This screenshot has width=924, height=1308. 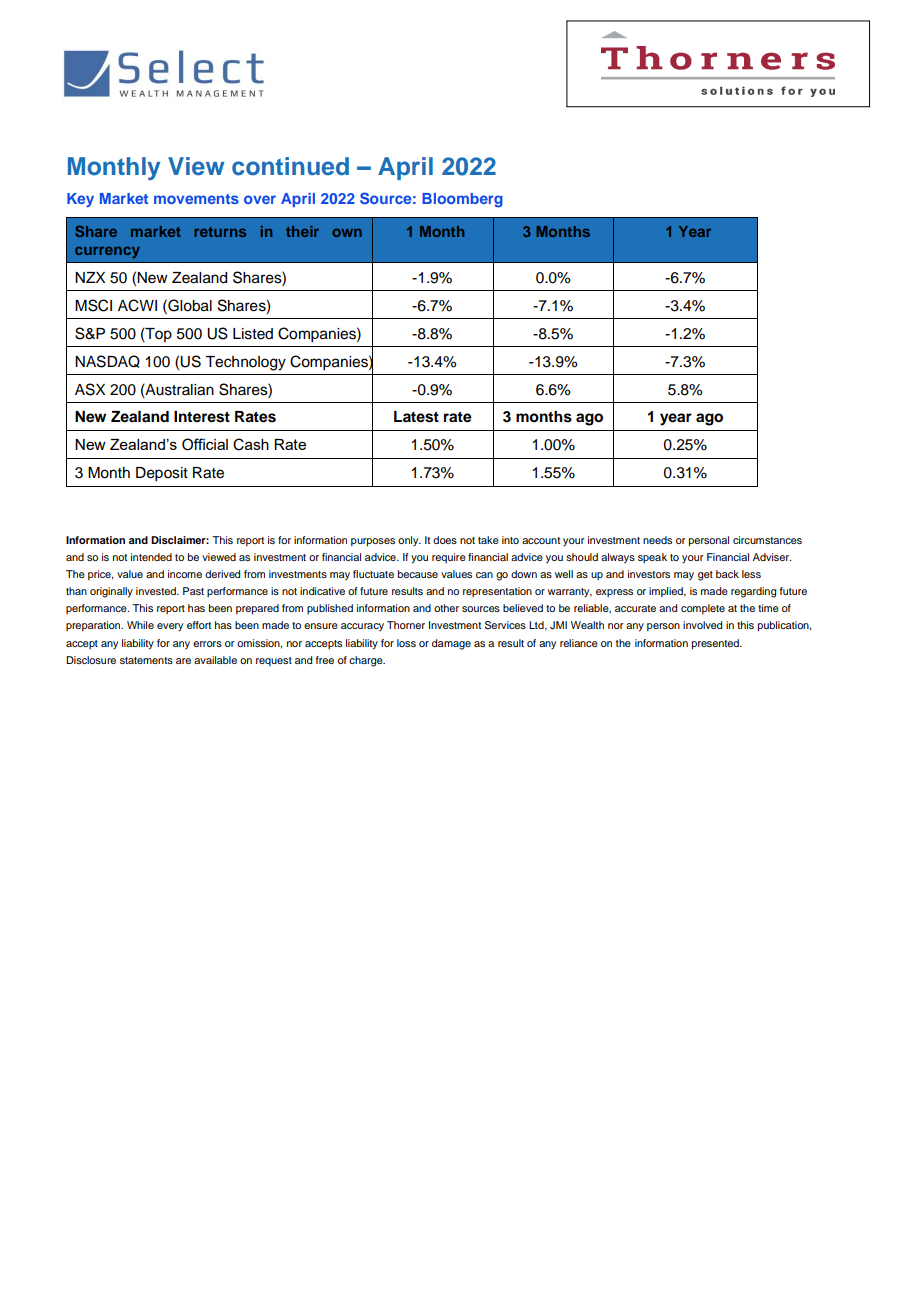 I want to click on movements, so click(x=196, y=199).
